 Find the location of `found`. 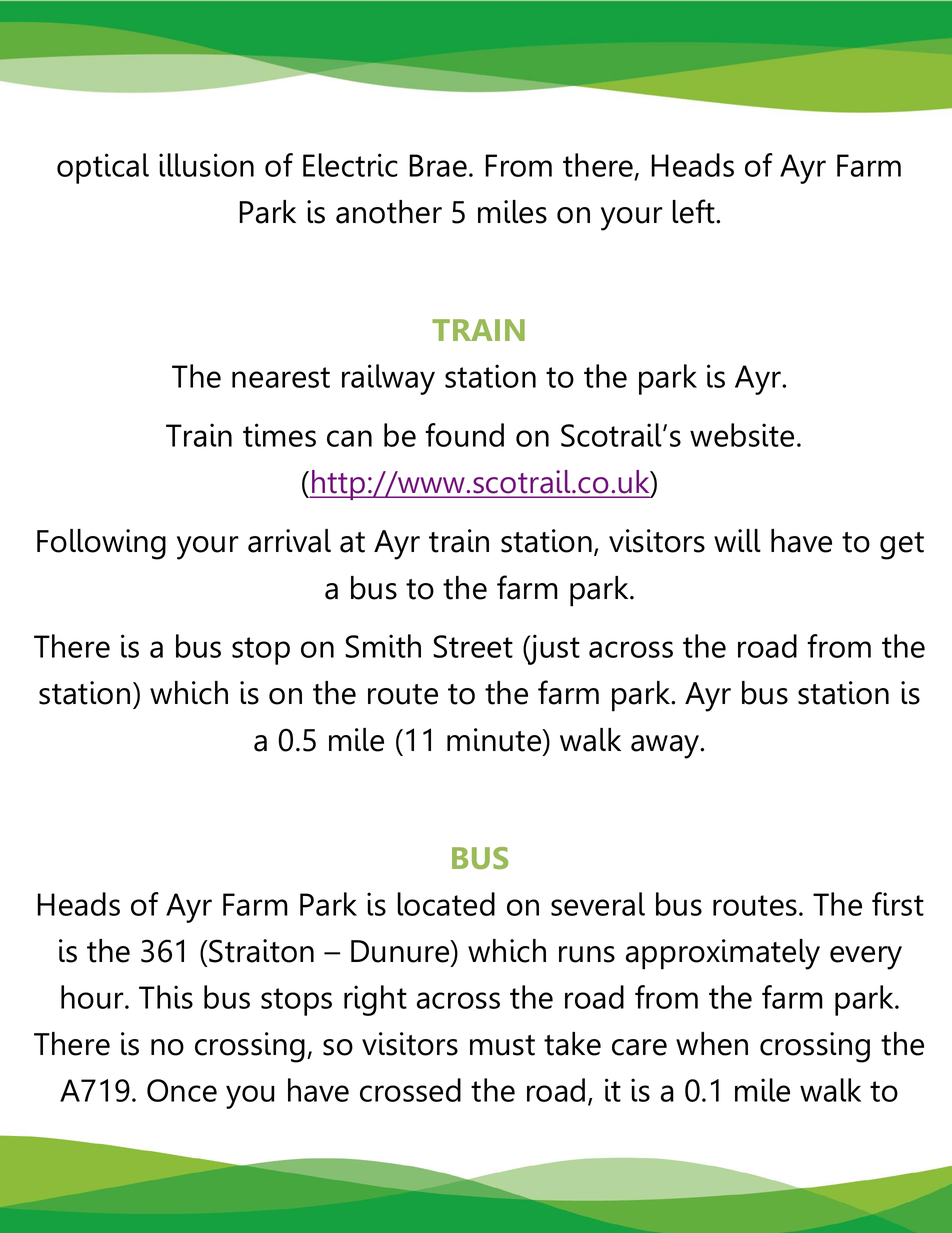

found is located at coordinates (464, 435).
